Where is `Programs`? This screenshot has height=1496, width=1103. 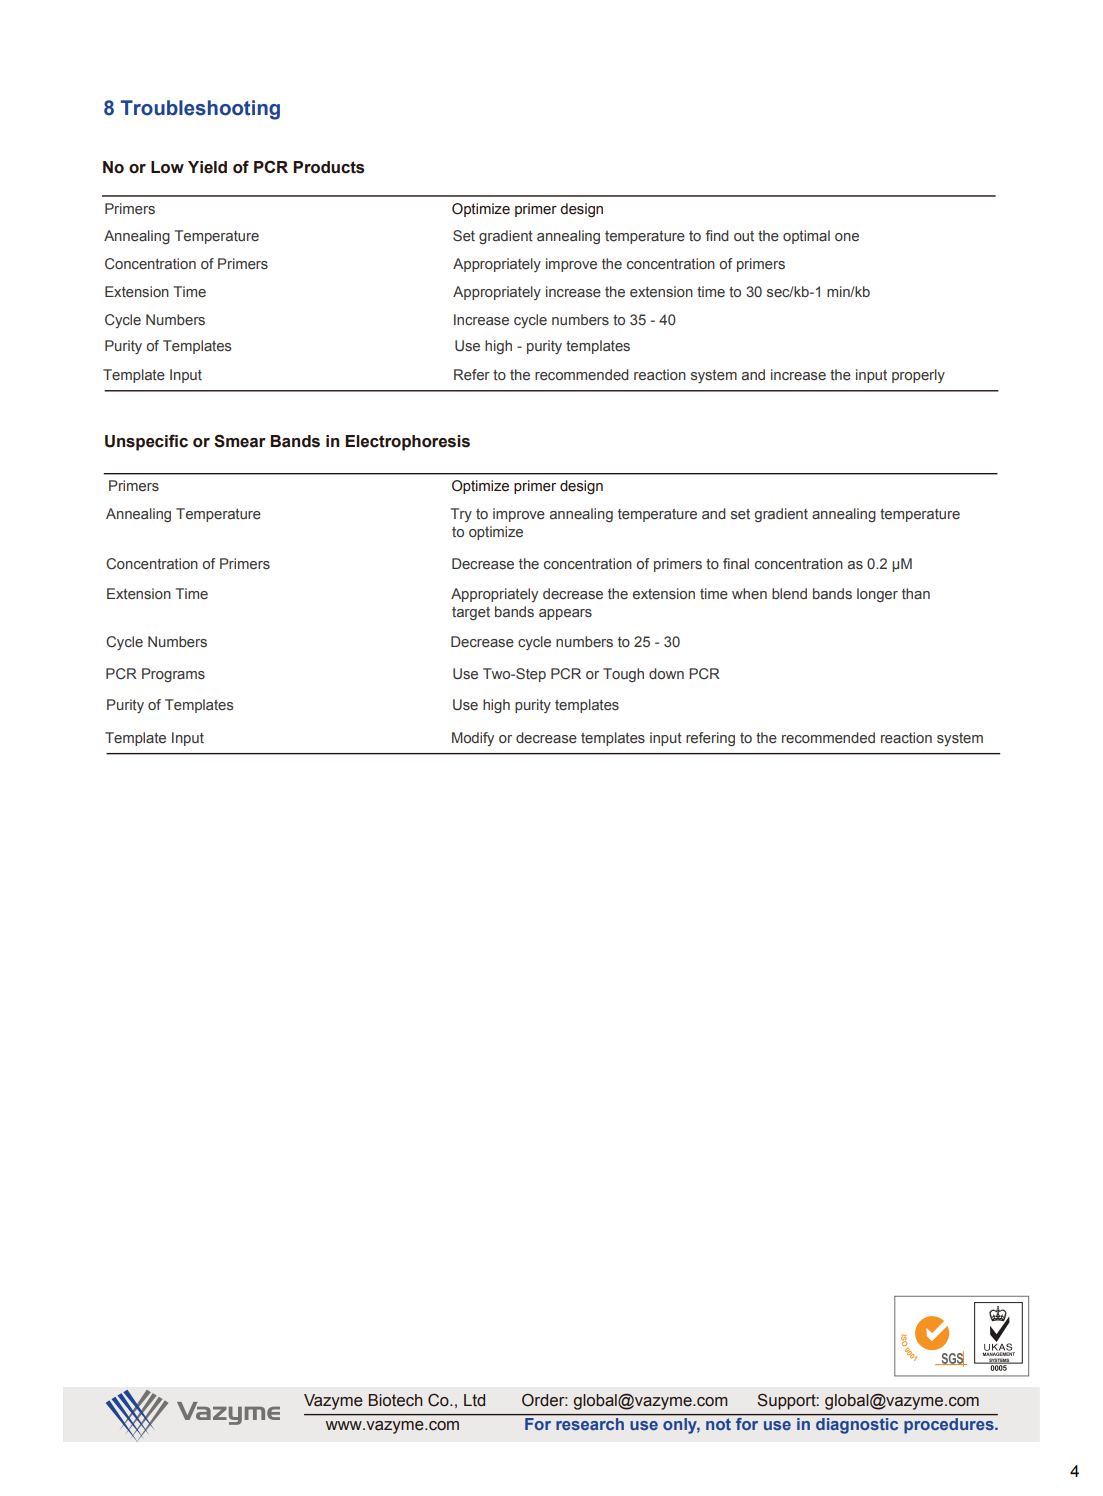 Programs is located at coordinates (173, 675).
